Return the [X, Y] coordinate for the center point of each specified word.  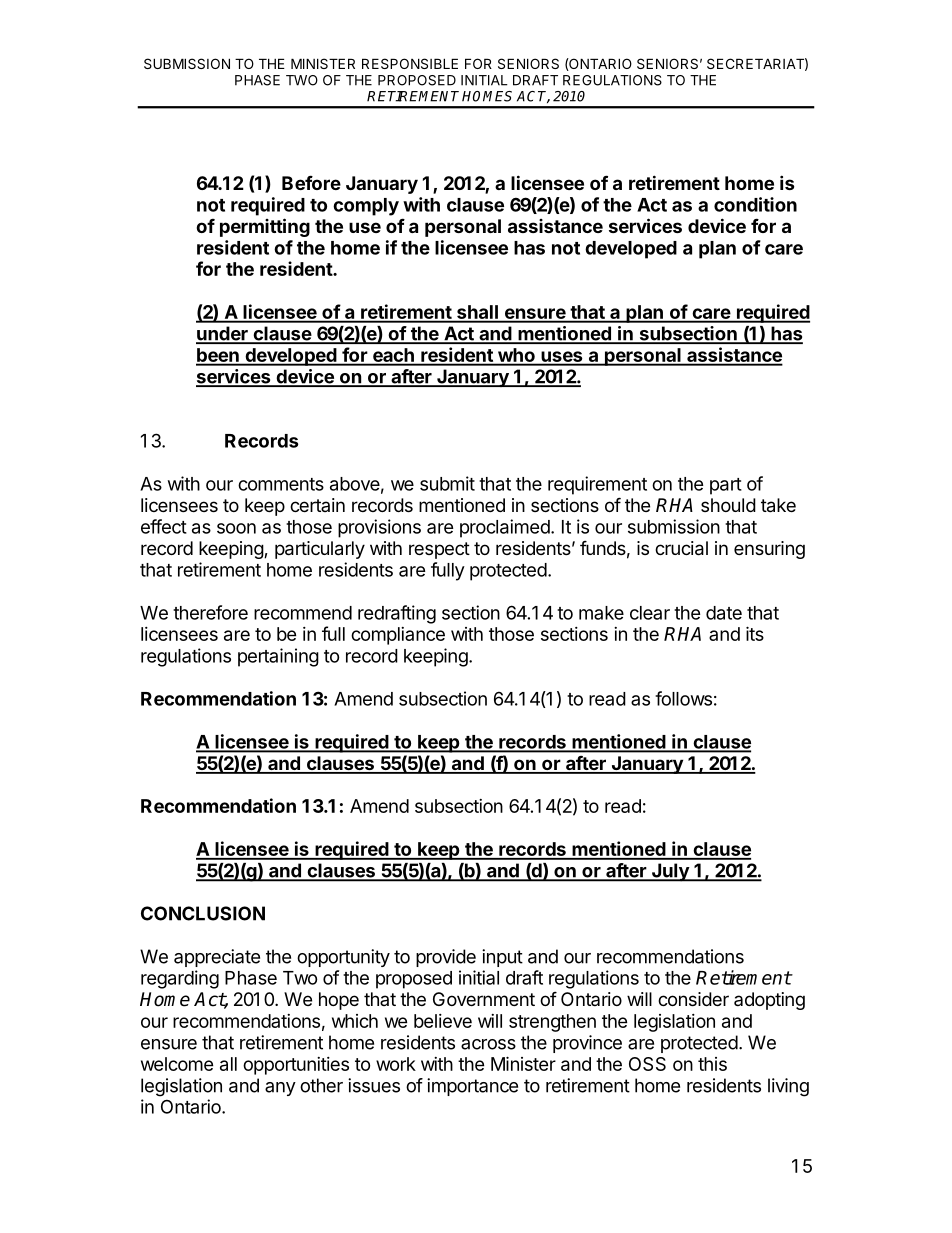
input [502, 958]
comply [366, 207]
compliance [398, 636]
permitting [265, 227]
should [728, 505]
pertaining [278, 657]
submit [447, 483]
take [778, 505]
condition [755, 204]
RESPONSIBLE [410, 63]
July [670, 872]
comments [281, 484]
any [280, 1089]
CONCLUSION [203, 913]
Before [311, 182]
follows [683, 698]
